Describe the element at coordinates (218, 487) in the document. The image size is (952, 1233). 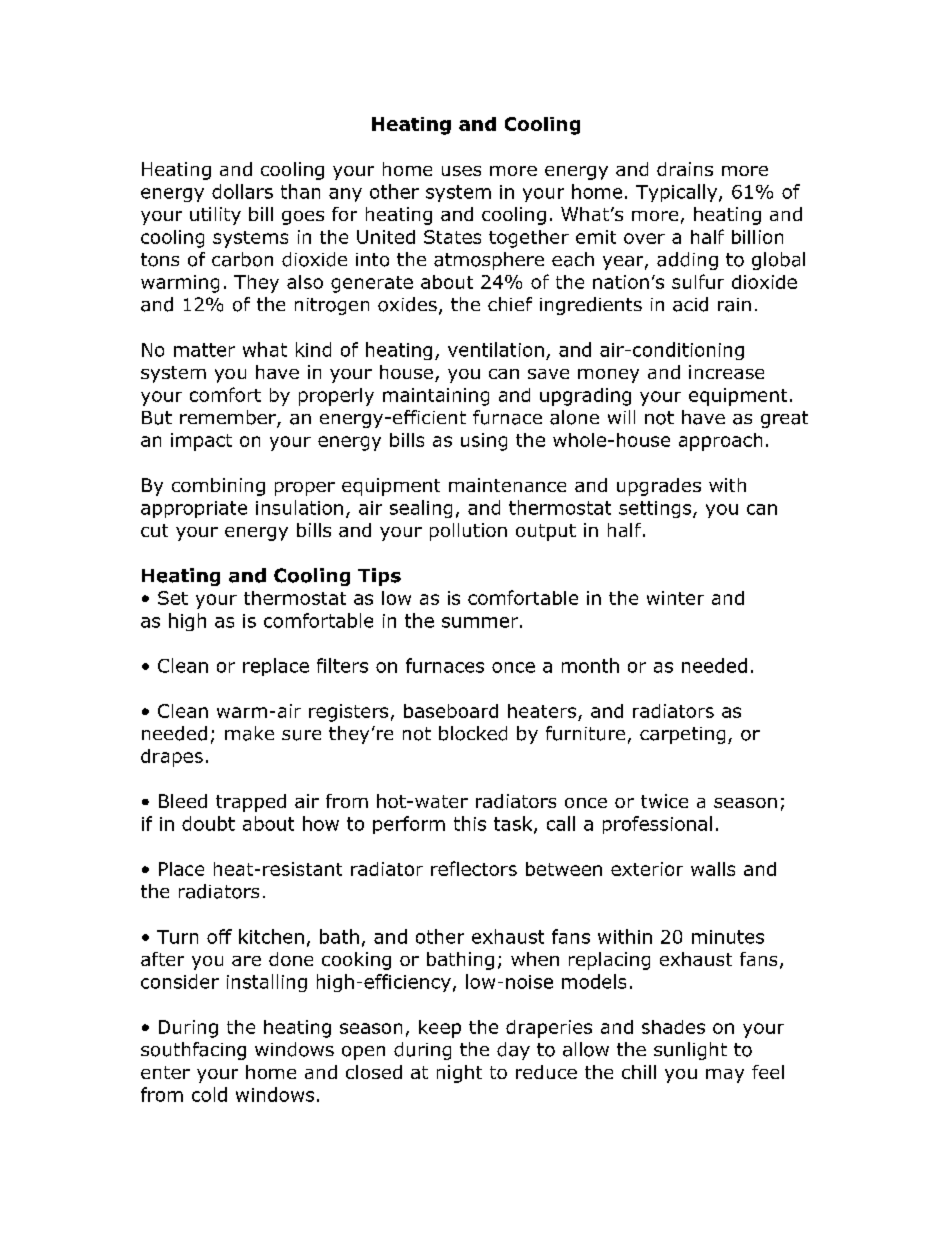
I see `combining` at that location.
